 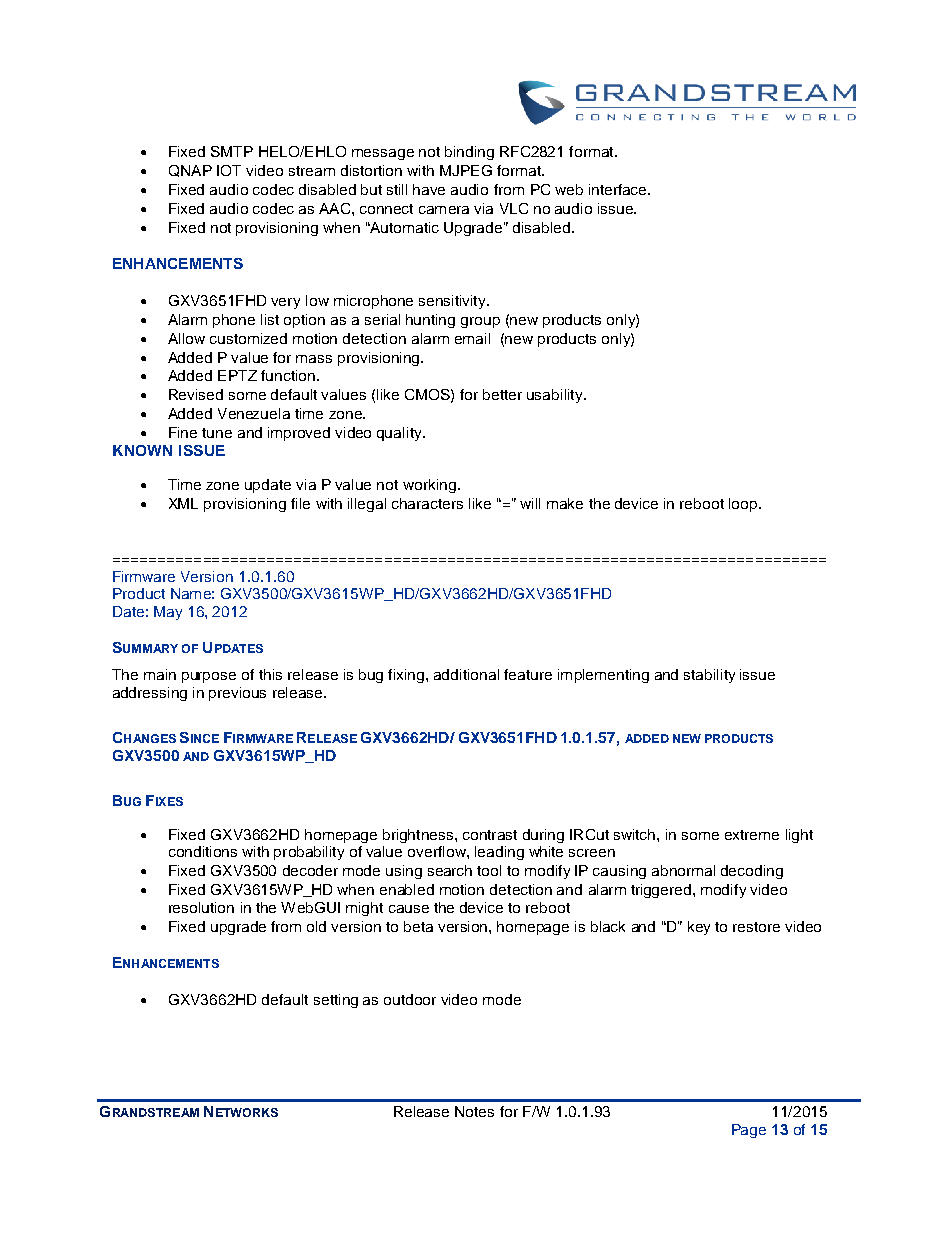 What do you see at coordinates (466, 674) in the image?
I see `additional` at bounding box center [466, 674].
